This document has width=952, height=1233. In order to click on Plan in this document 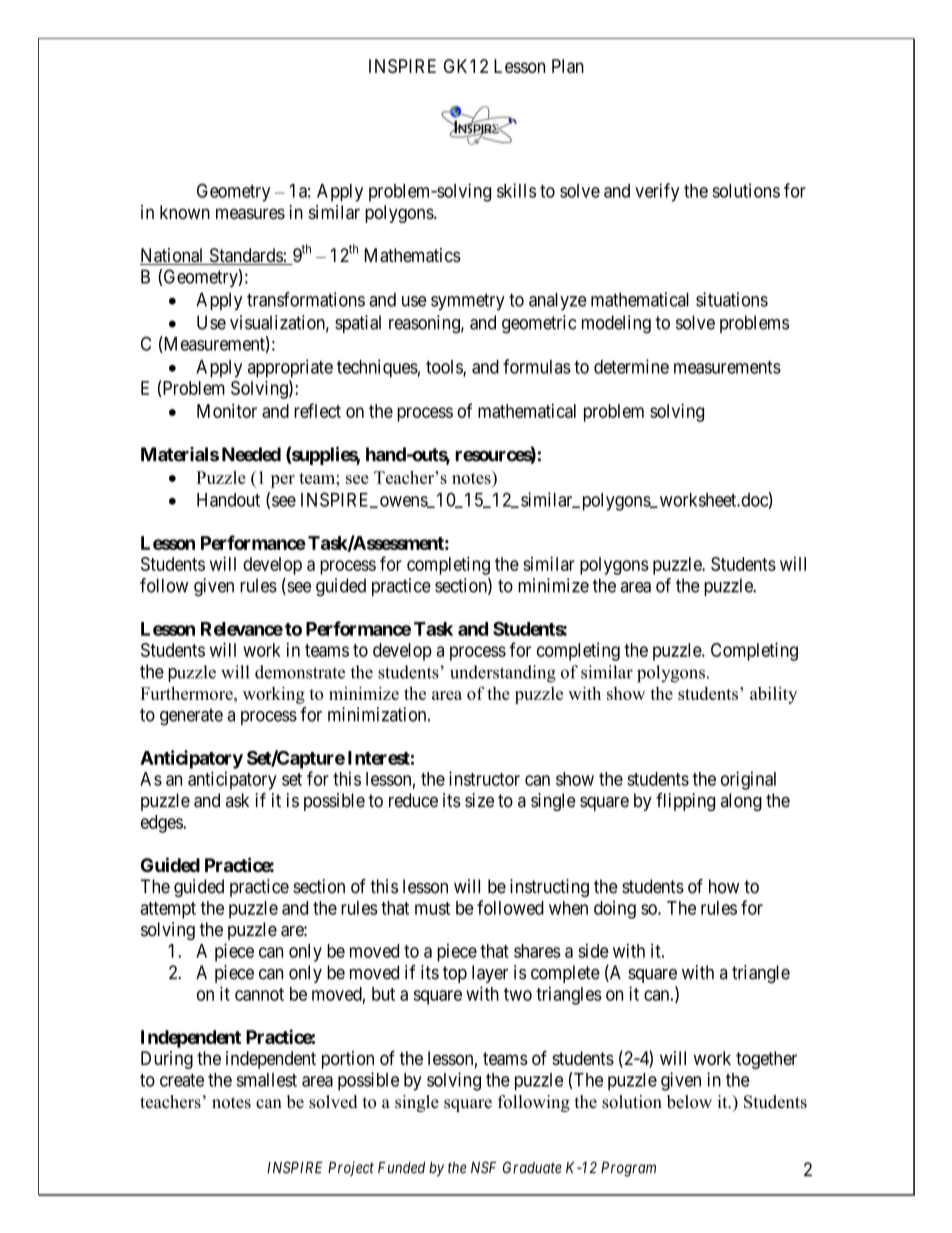, I will do `click(568, 66)`.
